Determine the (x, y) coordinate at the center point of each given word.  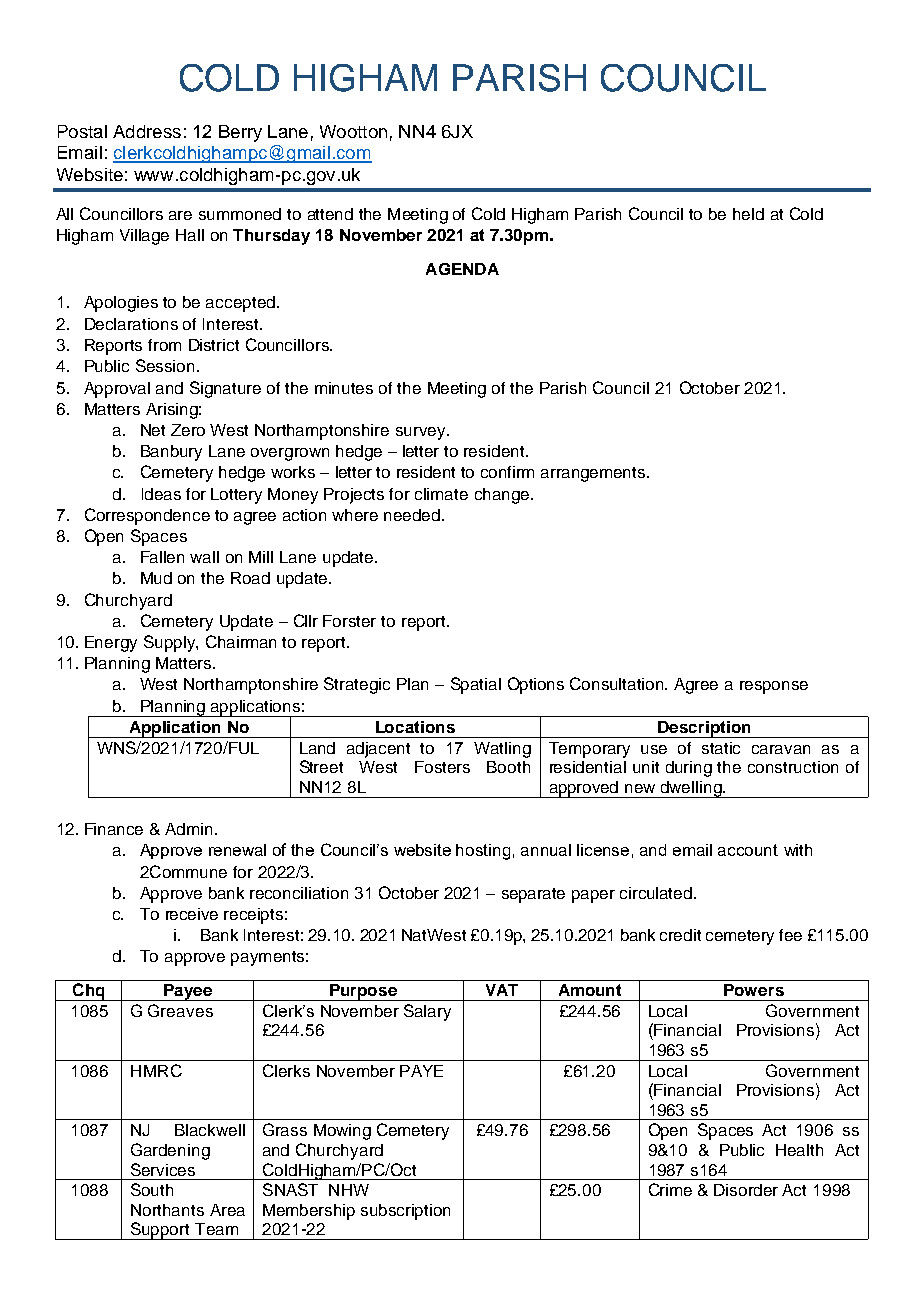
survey (422, 433)
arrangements (594, 474)
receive (192, 914)
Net (153, 430)
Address (147, 131)
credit (680, 935)
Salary (427, 1012)
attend (330, 214)
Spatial (476, 685)
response (774, 687)
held (748, 214)
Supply (170, 643)
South (152, 1189)
